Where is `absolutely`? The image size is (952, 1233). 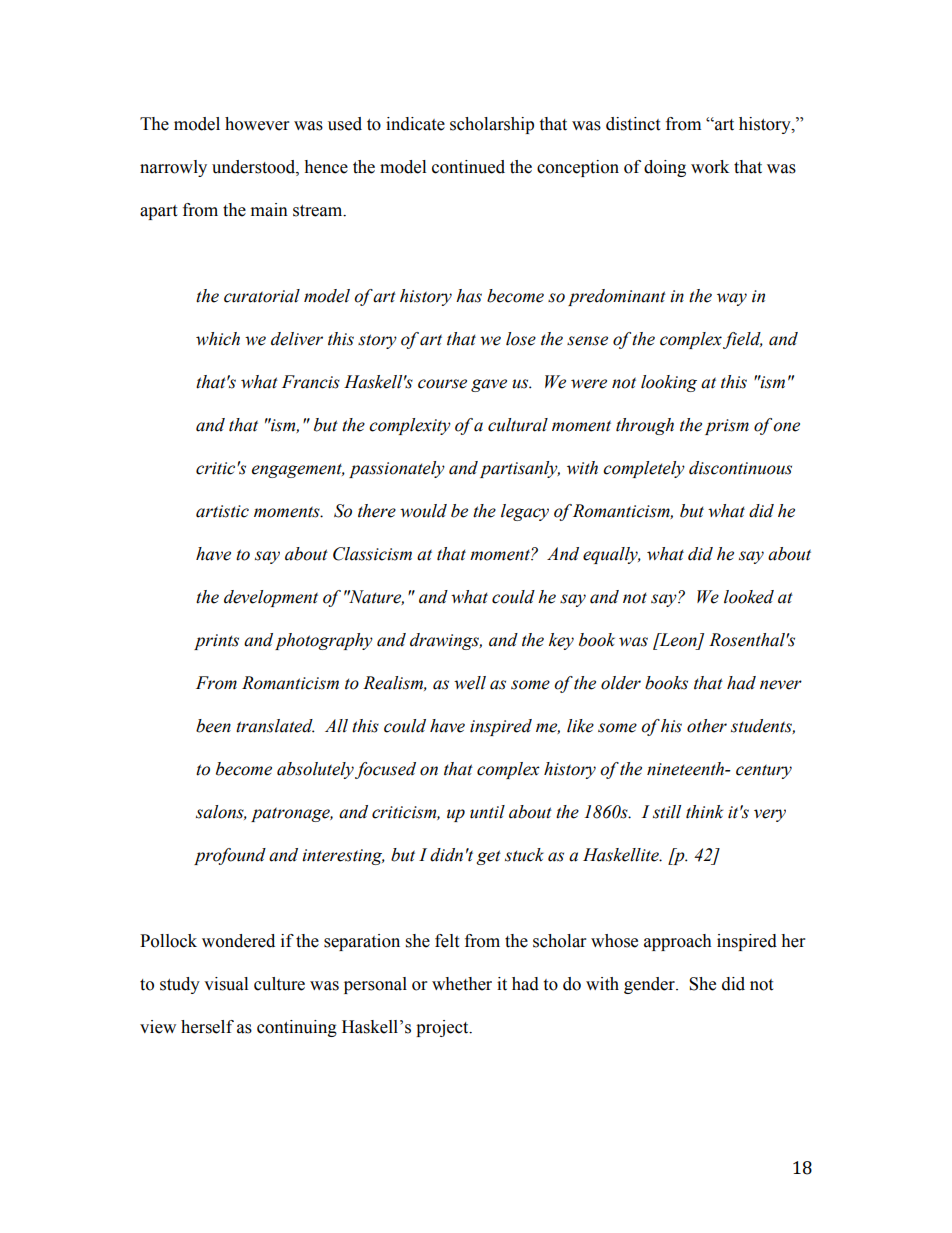
absolutely is located at coordinates (315, 770).
